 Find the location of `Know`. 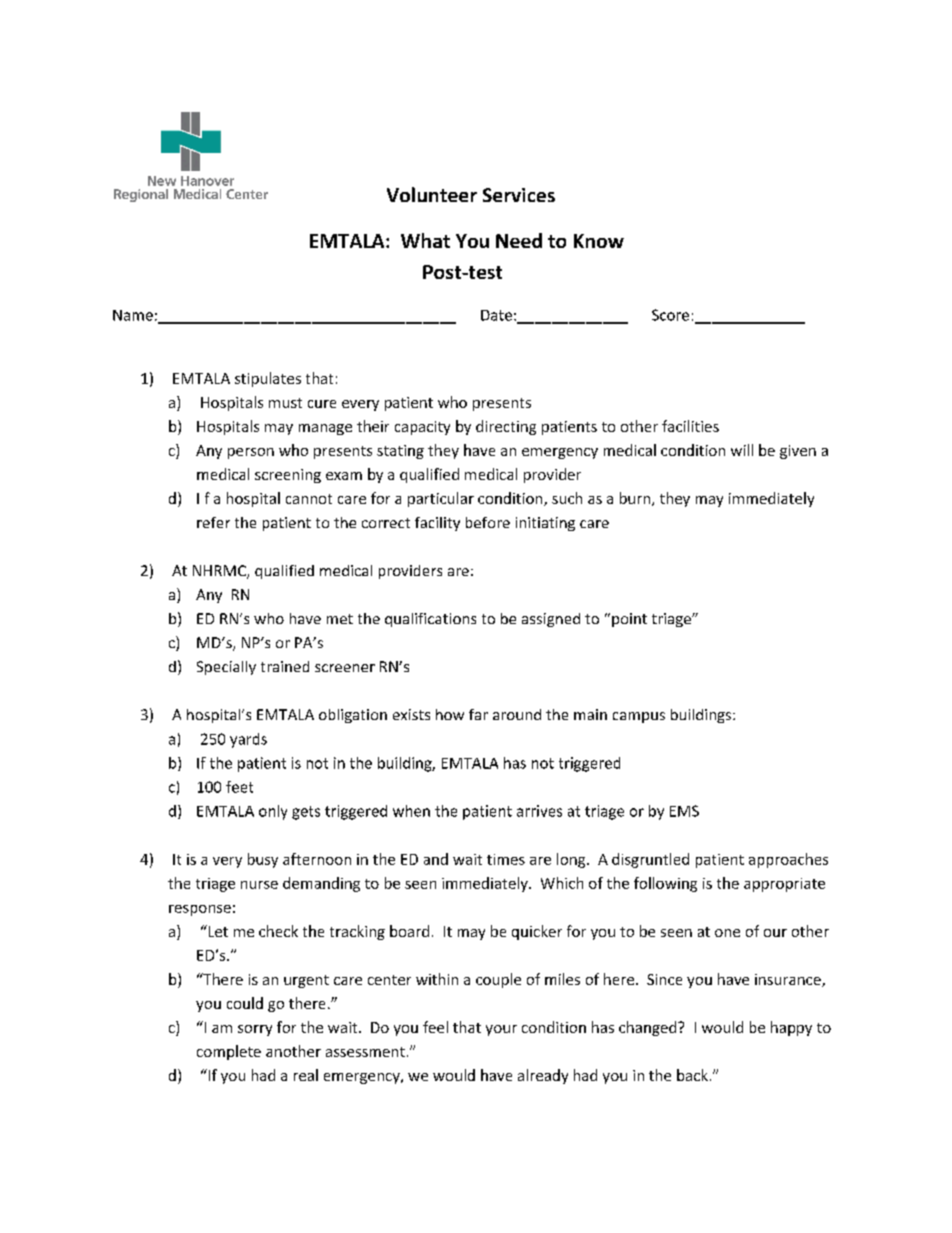

Know is located at coordinates (599, 241).
